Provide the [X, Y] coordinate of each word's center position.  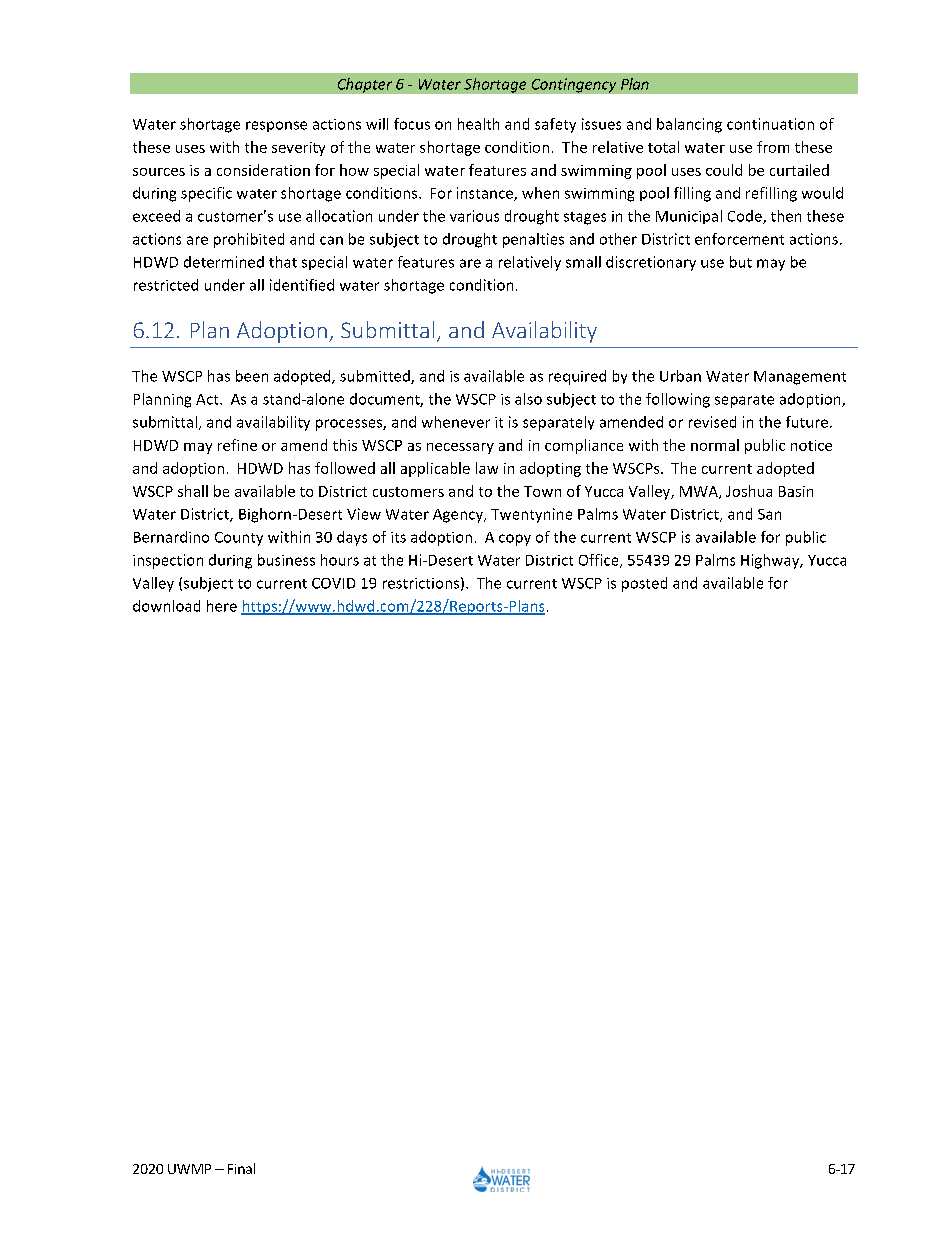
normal [715, 445]
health [478, 124]
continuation [770, 124]
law [487, 468]
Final [241, 1168]
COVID [333, 583]
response [276, 126]
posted [644, 584]
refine [237, 445]
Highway [771, 561]
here [222, 606]
